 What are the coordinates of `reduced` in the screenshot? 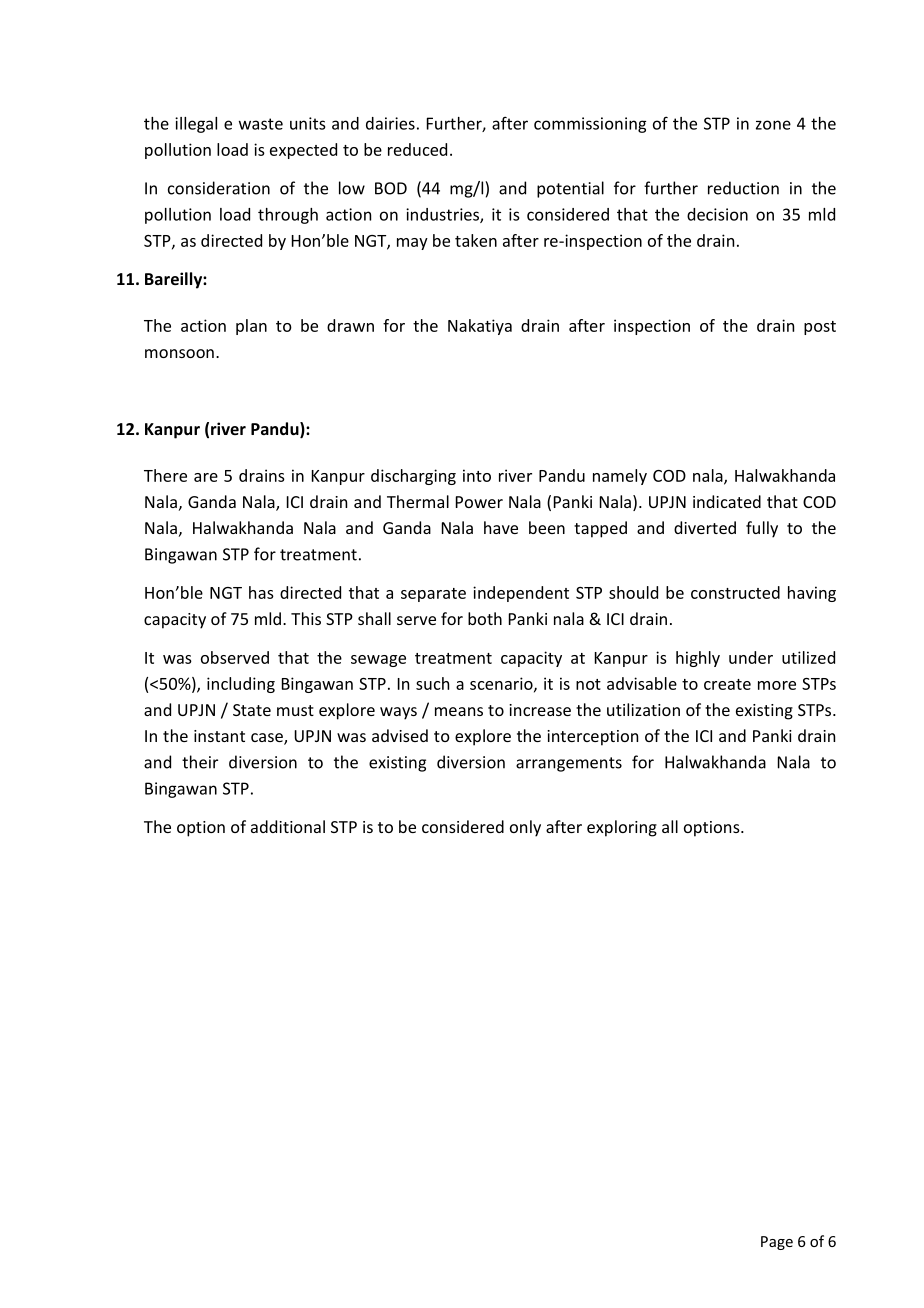 It's located at (417, 149).
